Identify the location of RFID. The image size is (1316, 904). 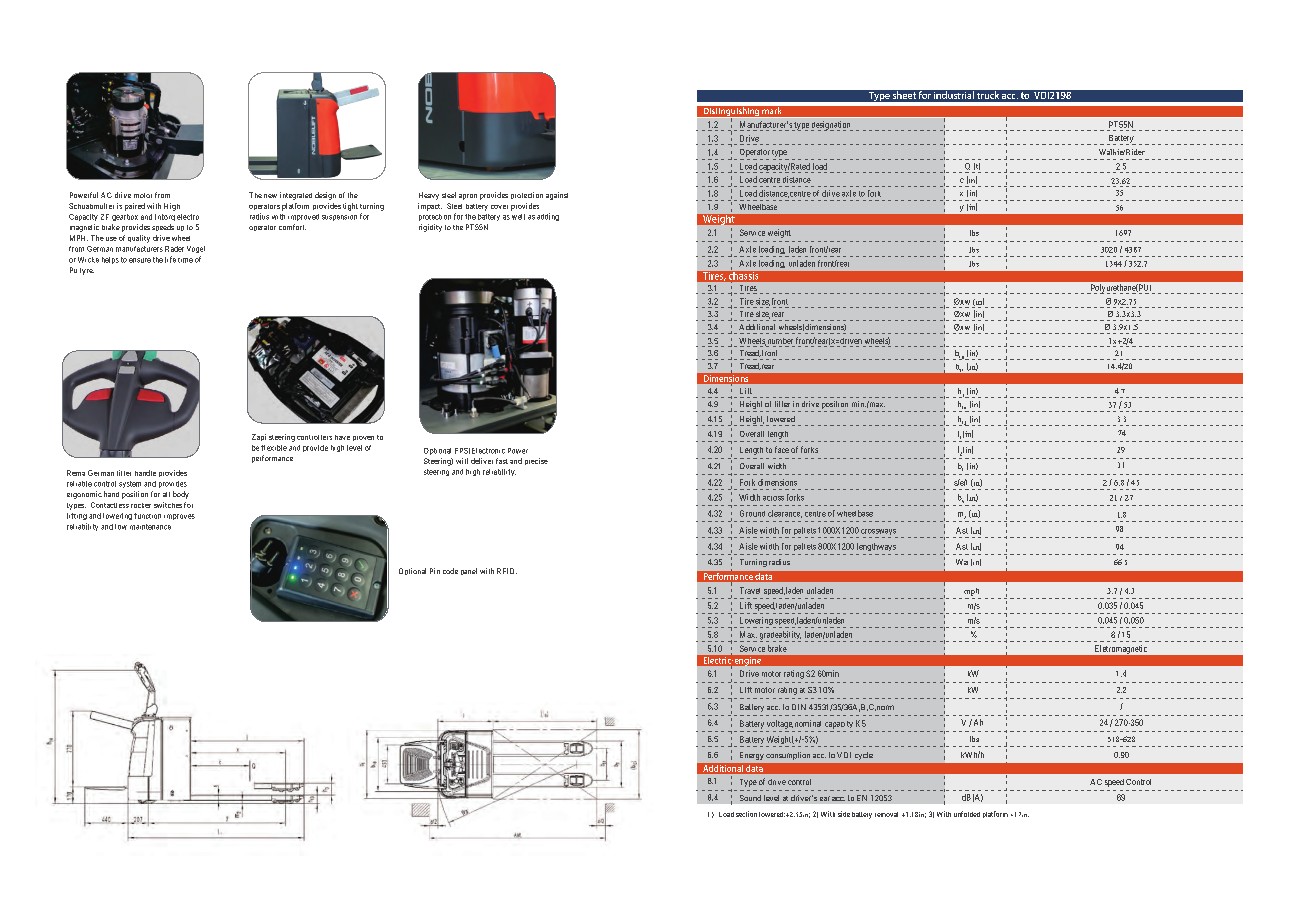
(507, 571).
